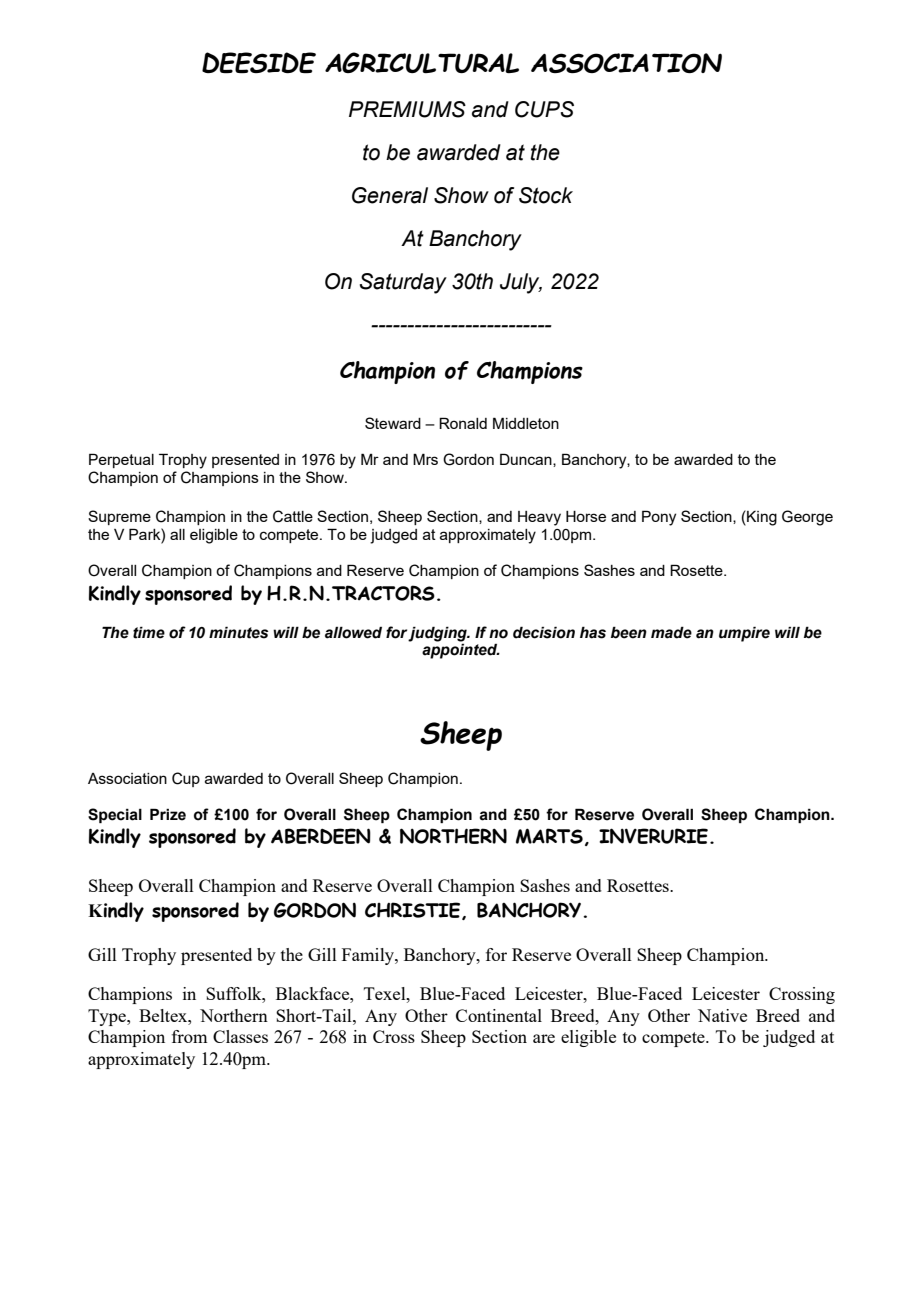 Image resolution: width=924 pixels, height=1308 pixels. What do you see at coordinates (422, 62) in the document?
I see `AGRICULTURAL` at bounding box center [422, 62].
